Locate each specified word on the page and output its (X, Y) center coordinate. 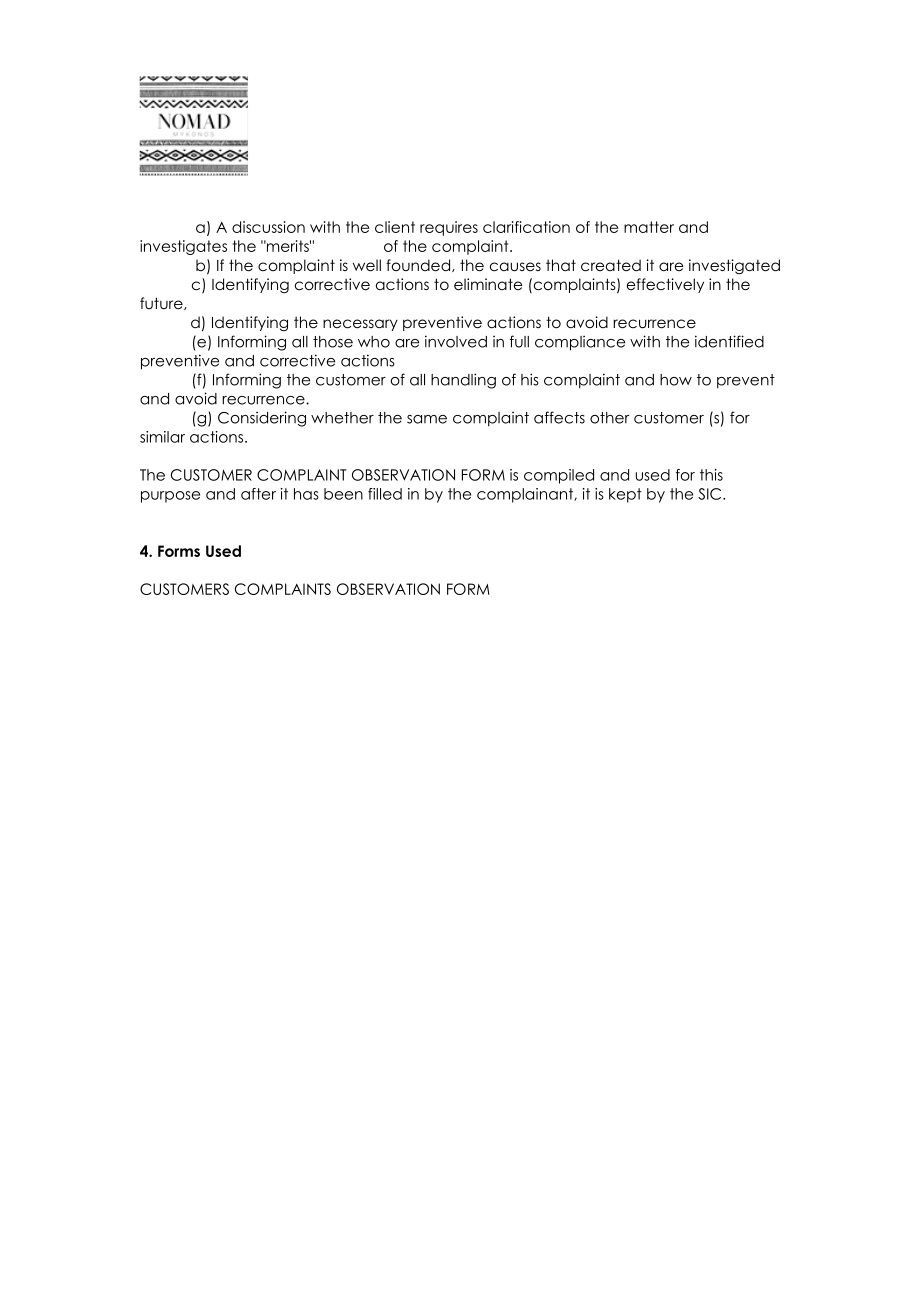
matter (649, 227)
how (676, 380)
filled (385, 494)
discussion (268, 227)
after (258, 494)
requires (449, 228)
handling (463, 381)
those (333, 342)
